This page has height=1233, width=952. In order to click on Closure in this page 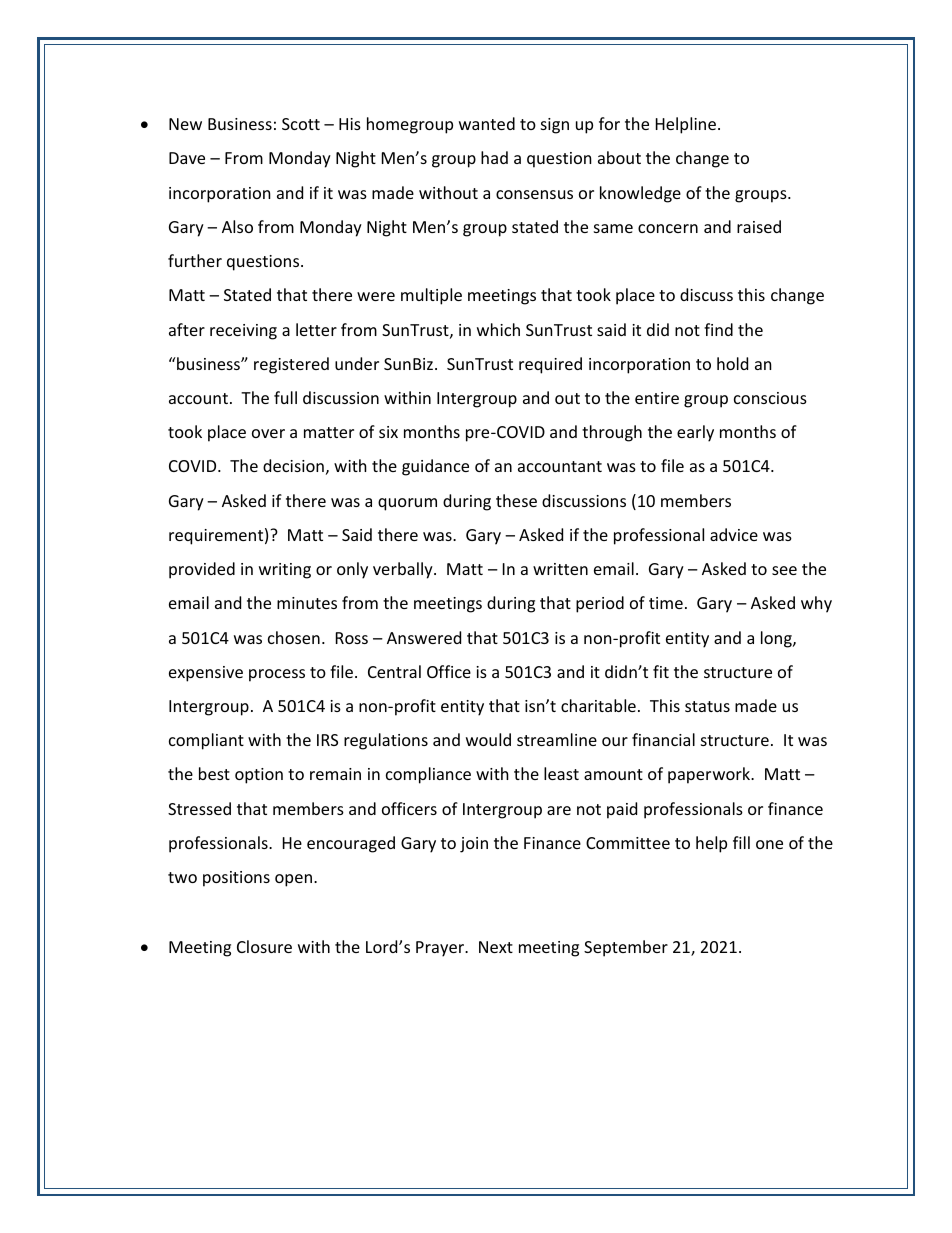, I will do `click(264, 946)`.
